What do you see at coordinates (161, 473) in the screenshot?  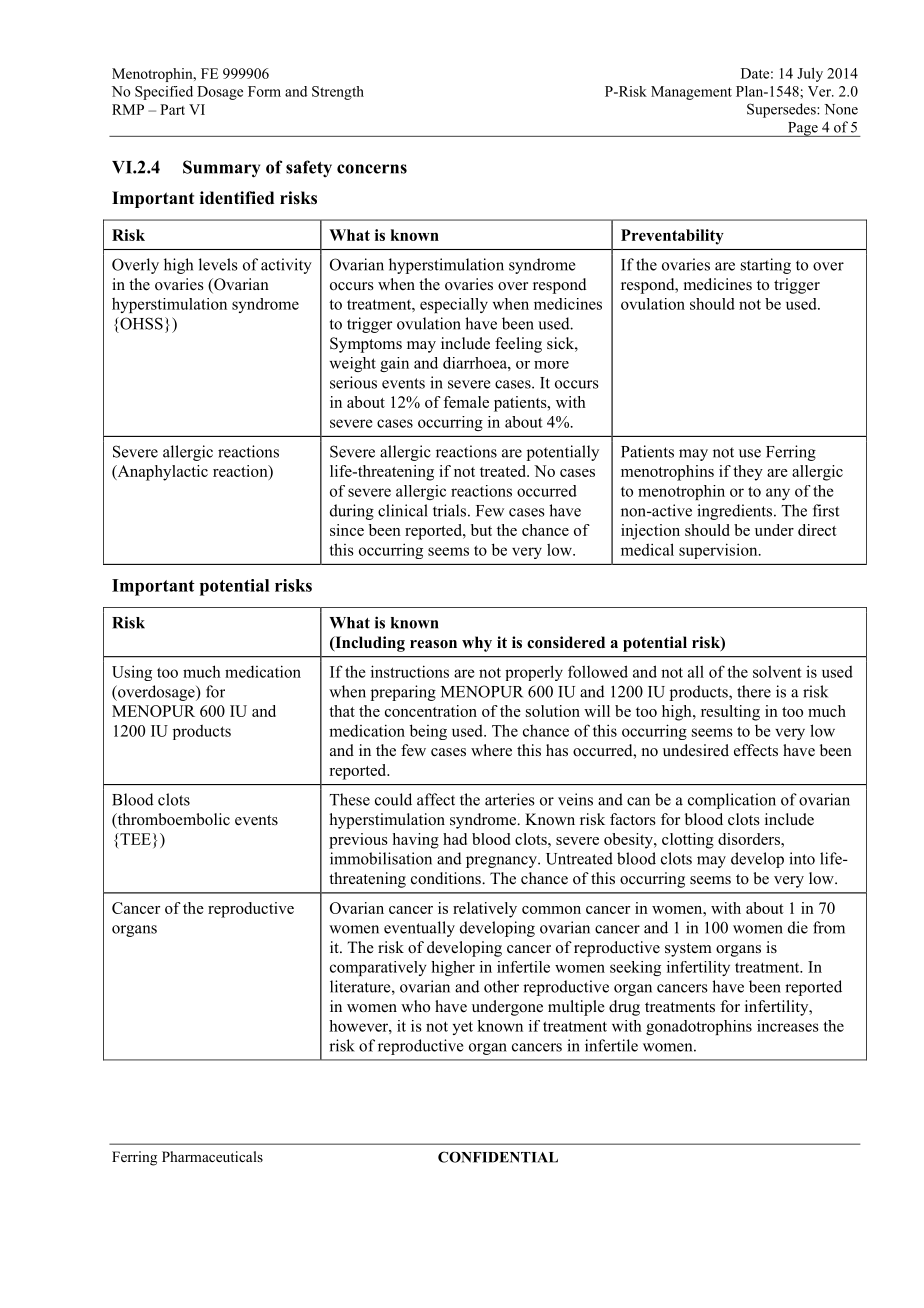 I see `Anaphylactic` at bounding box center [161, 473].
